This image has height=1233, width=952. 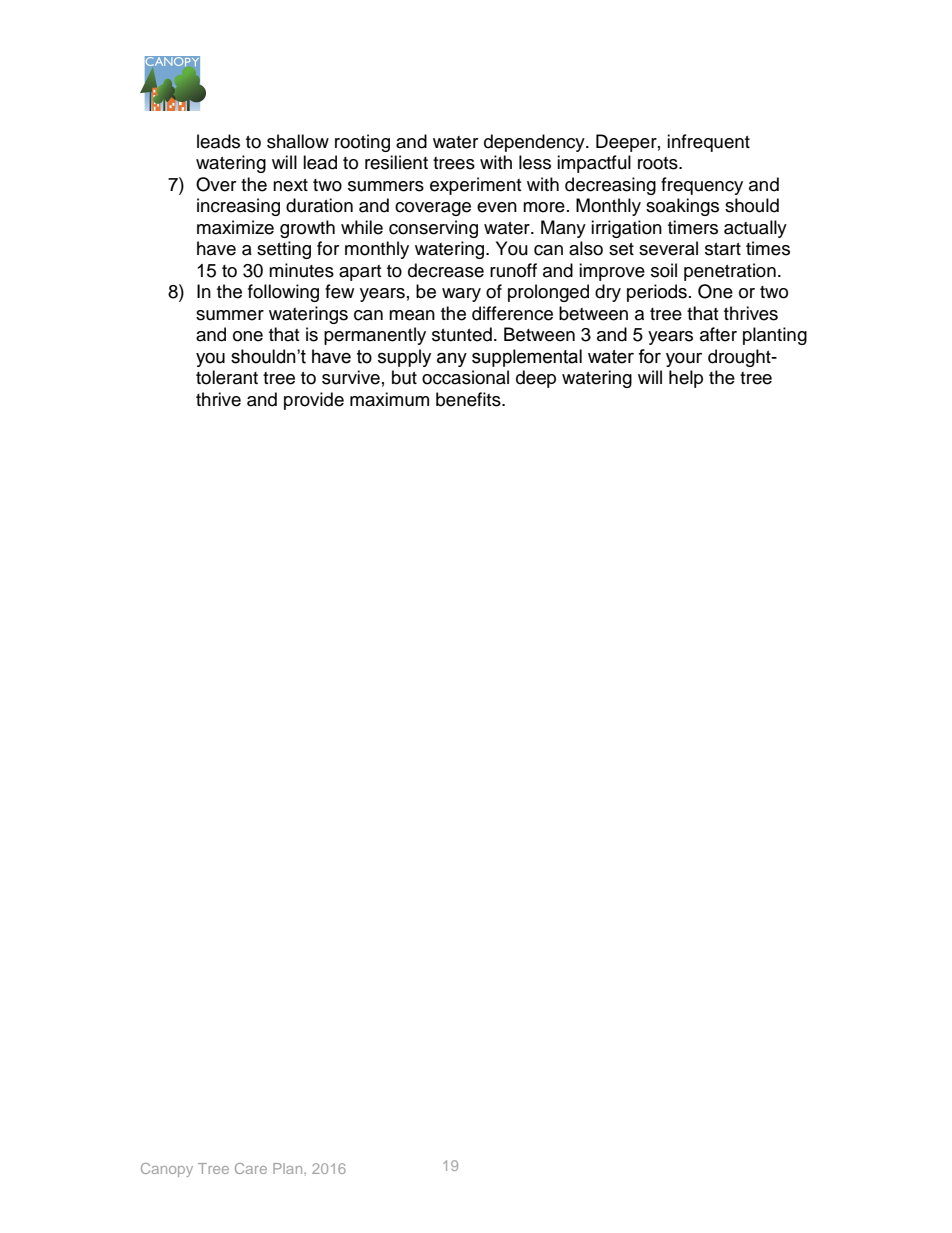 What do you see at coordinates (475, 186) in the image?
I see `experiment` at bounding box center [475, 186].
